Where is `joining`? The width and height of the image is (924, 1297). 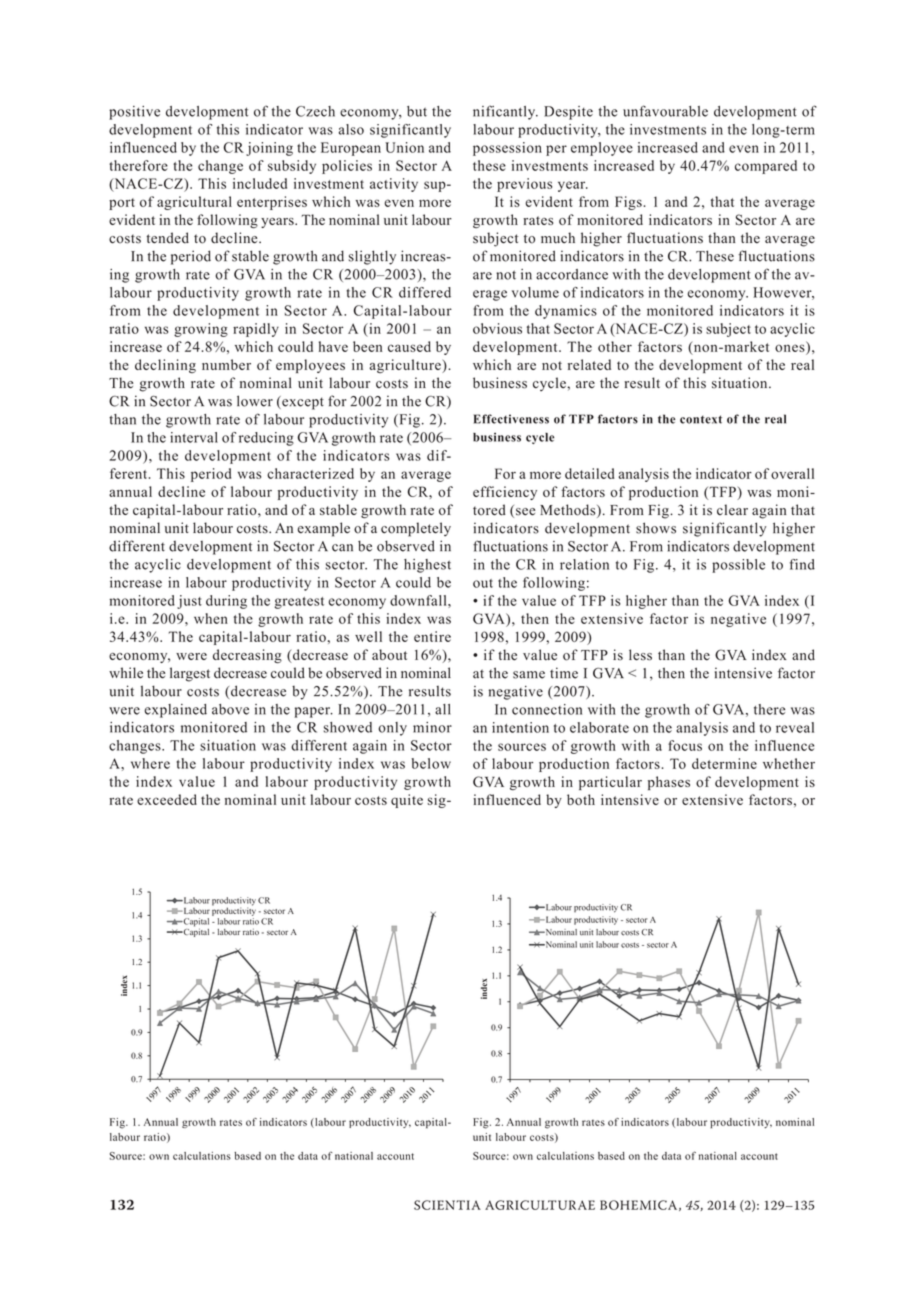
joining is located at coordinates (269, 149).
